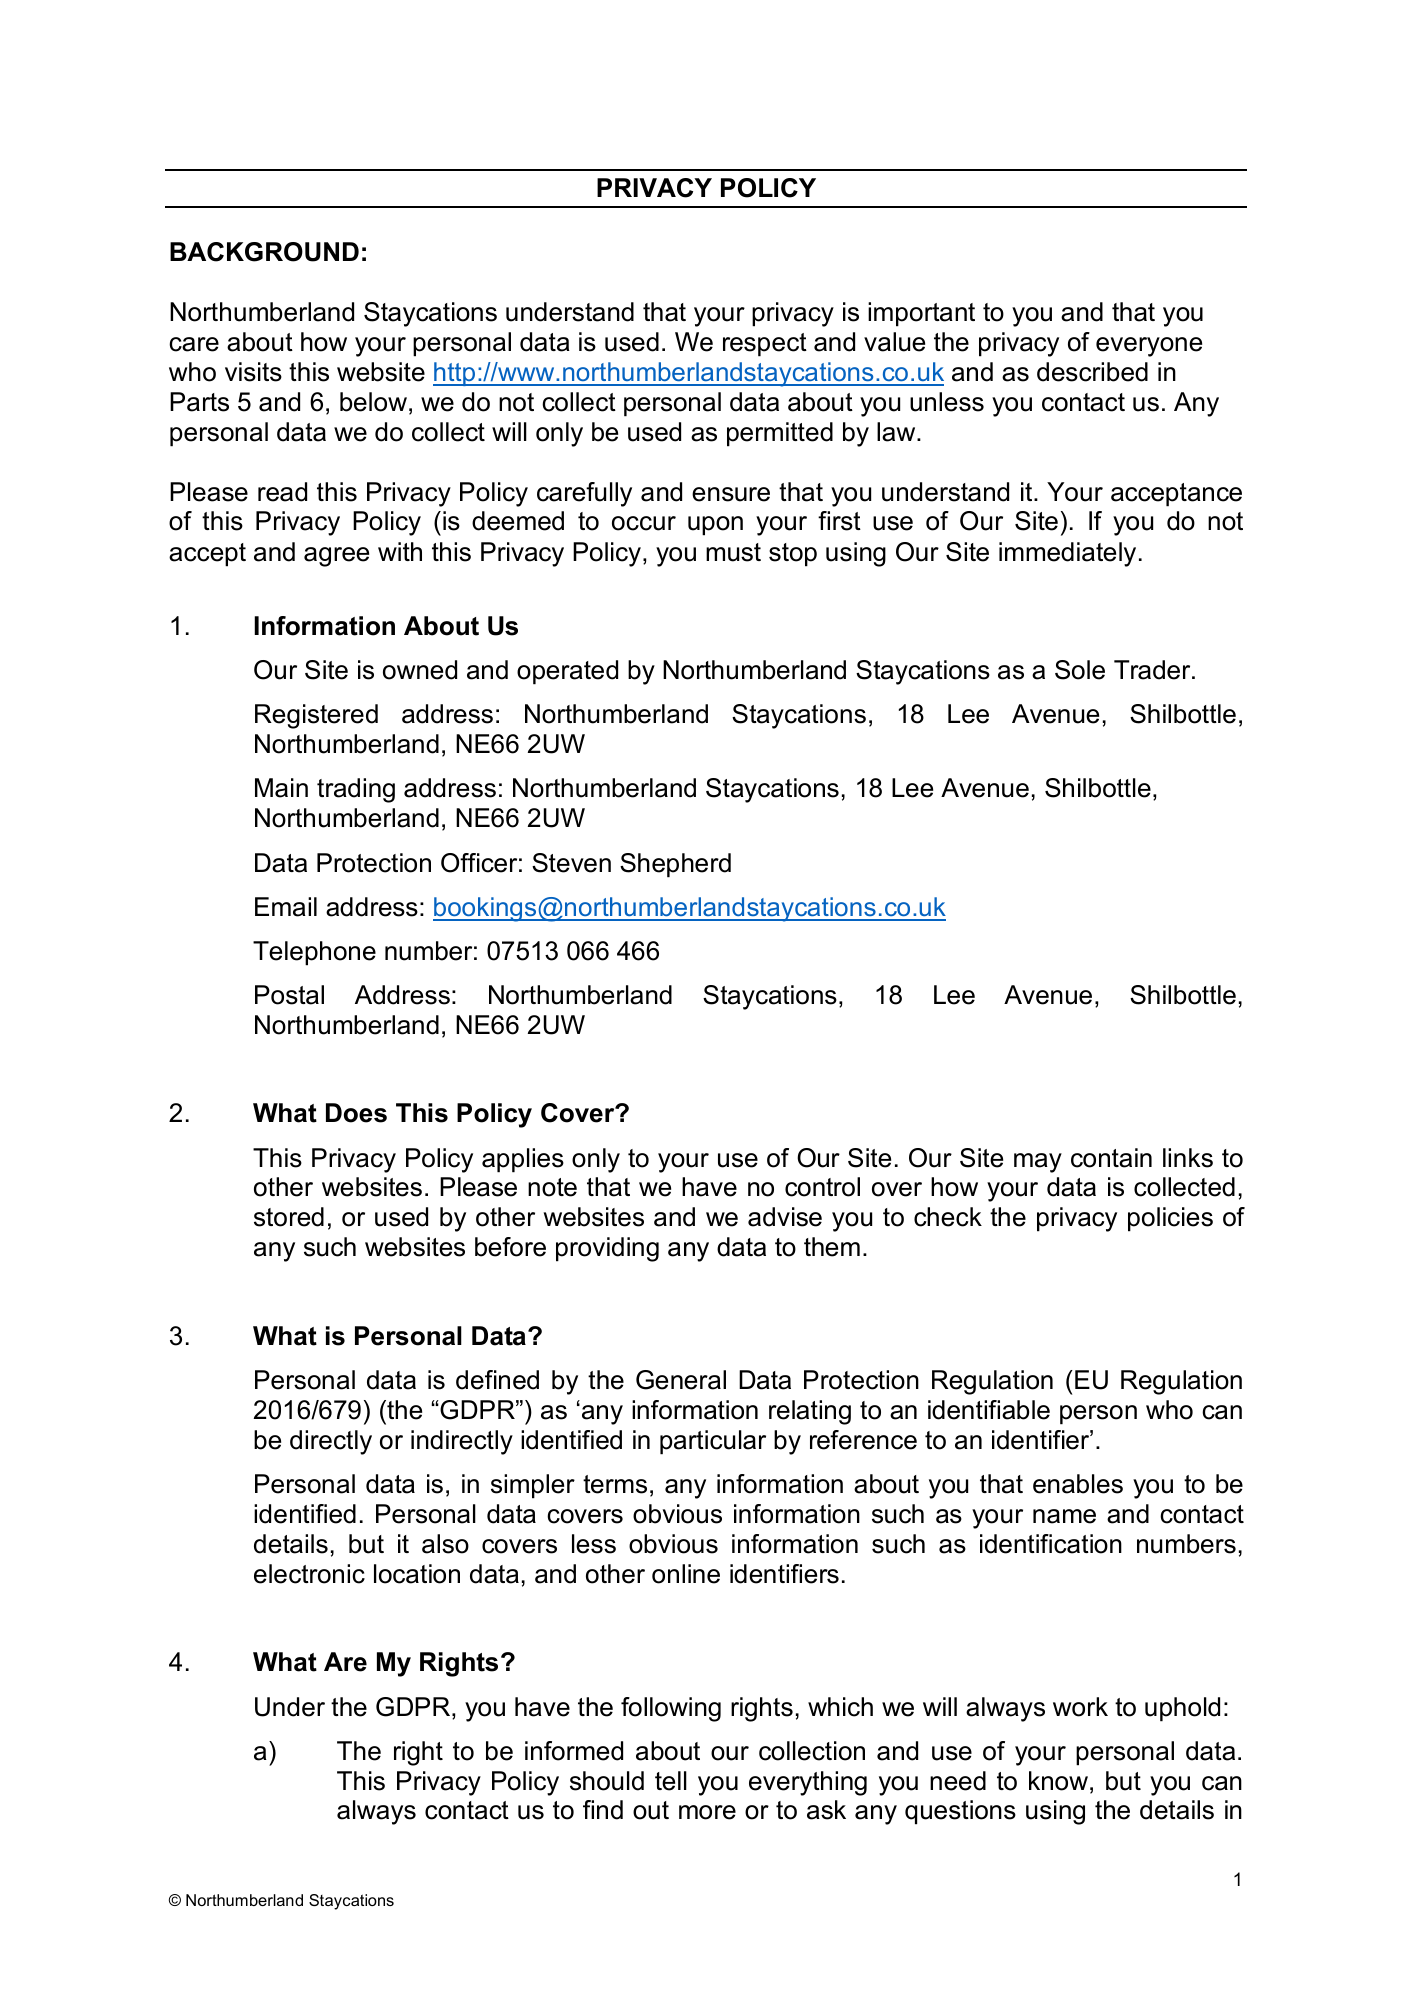 The width and height of the image is (1410, 1994). Describe the element at coordinates (309, 1574) in the image. I see `electronic` at that location.
